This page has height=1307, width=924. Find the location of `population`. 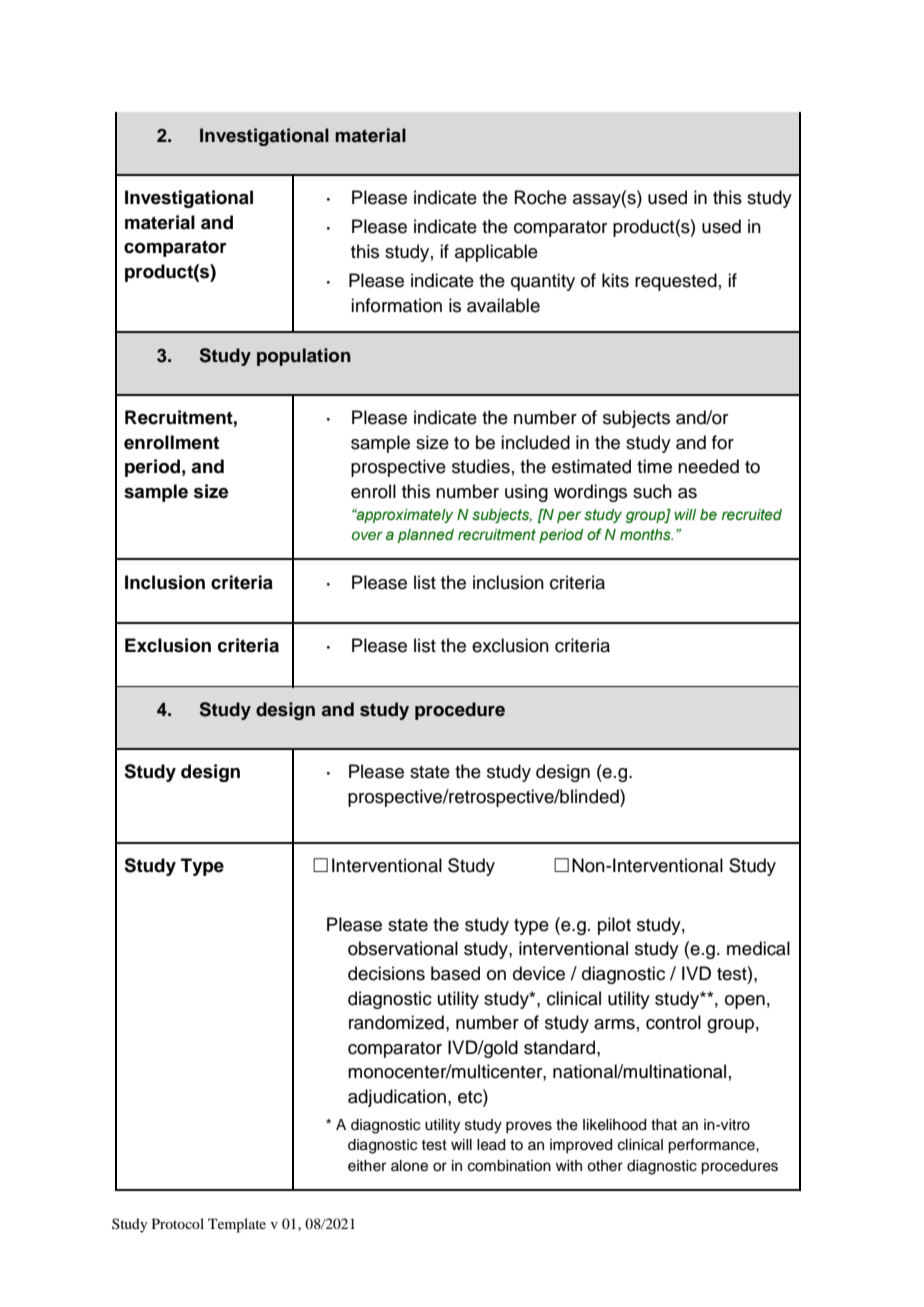

population is located at coordinates (304, 357).
